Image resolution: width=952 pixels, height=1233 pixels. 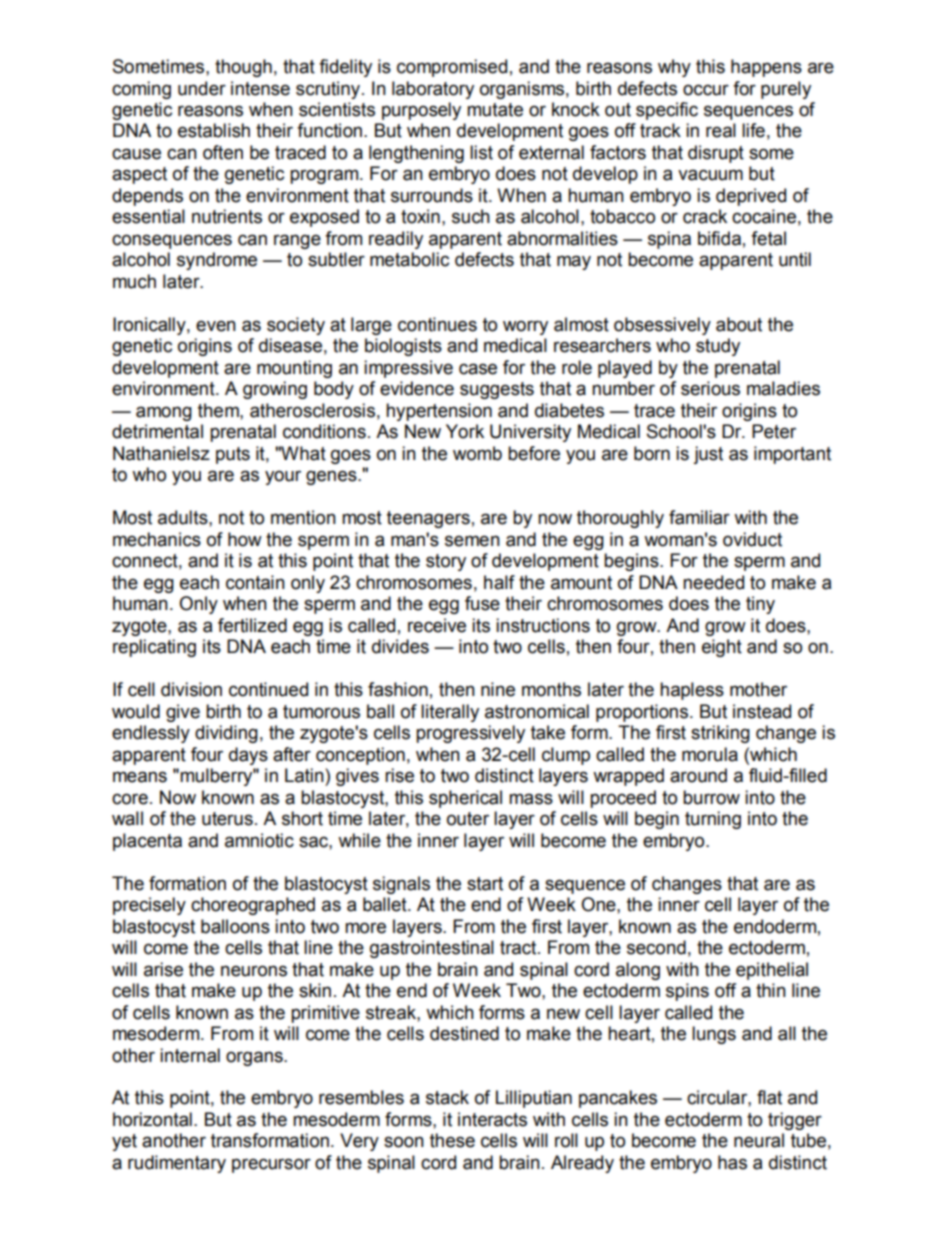 I want to click on these, so click(x=452, y=1140).
